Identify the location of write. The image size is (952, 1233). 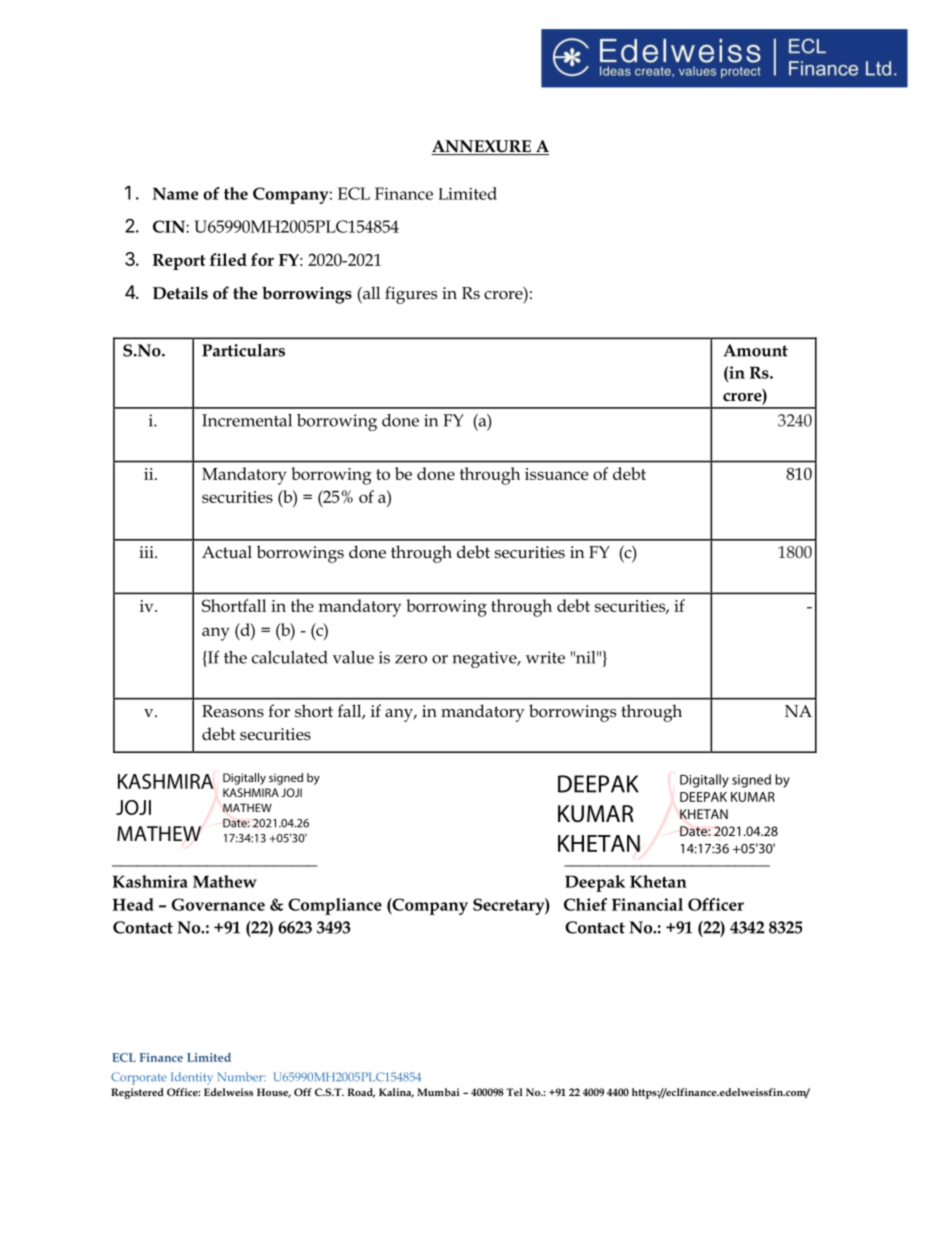
(545, 657).
